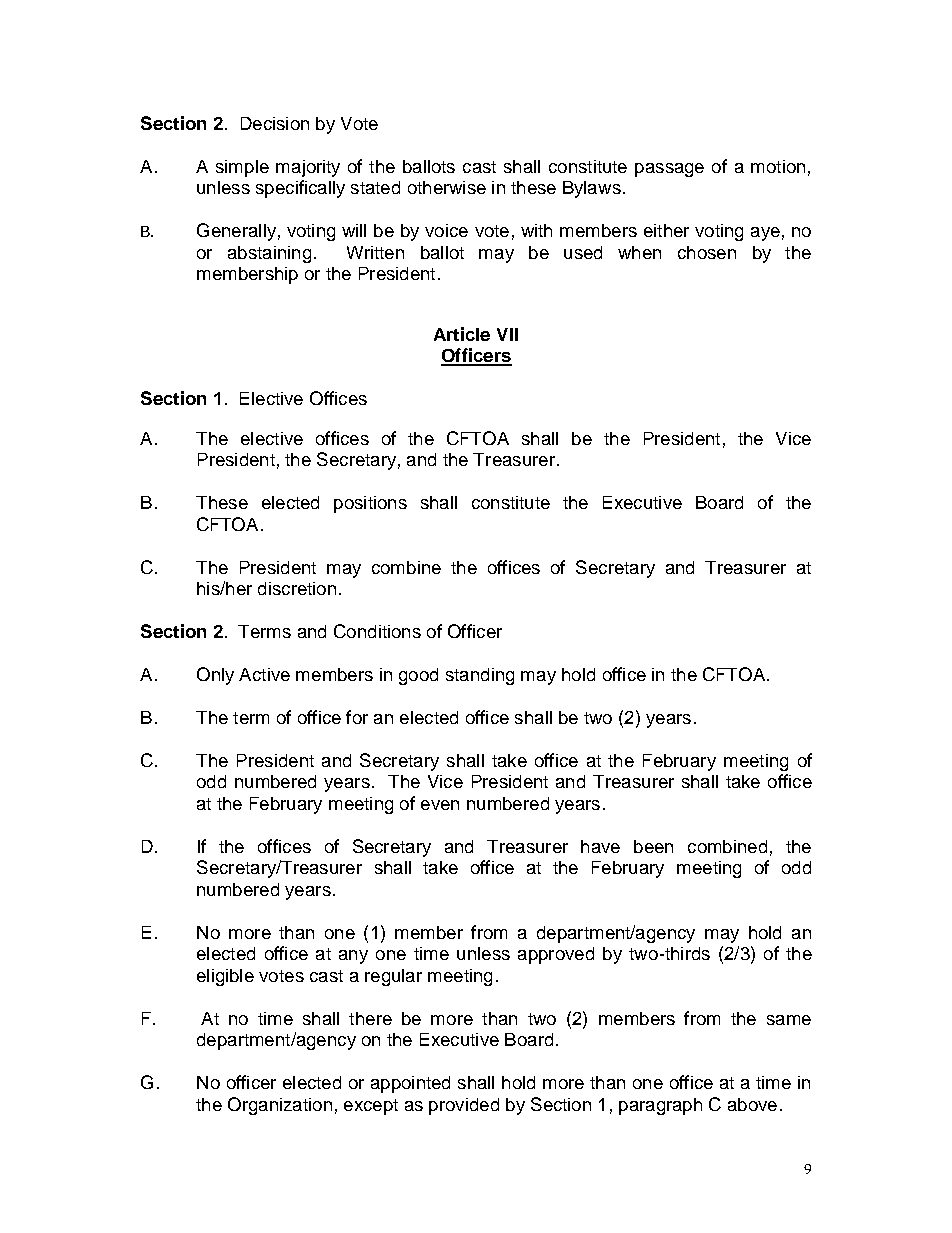  What do you see at coordinates (308, 168) in the image?
I see `majority` at bounding box center [308, 168].
